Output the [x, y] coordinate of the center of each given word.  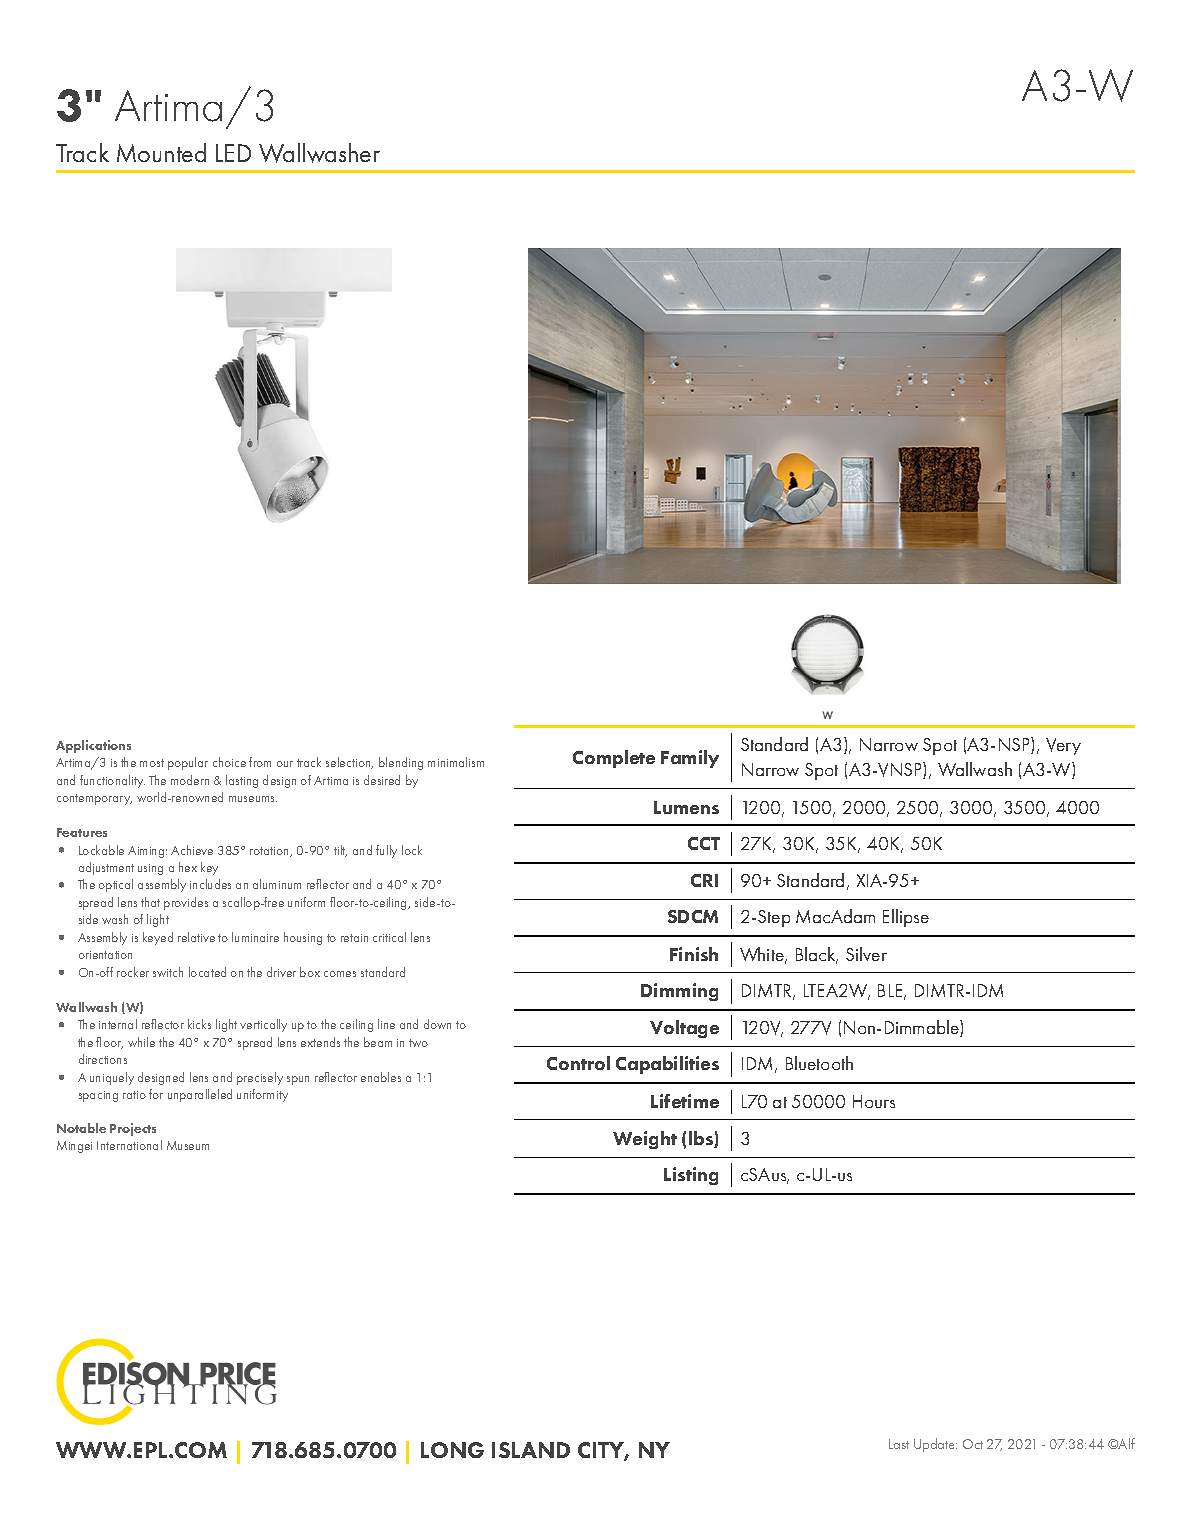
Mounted [161, 152]
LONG [452, 1450]
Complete [614, 759]
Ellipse [906, 918]
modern [190, 780]
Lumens [686, 807]
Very [1063, 746]
